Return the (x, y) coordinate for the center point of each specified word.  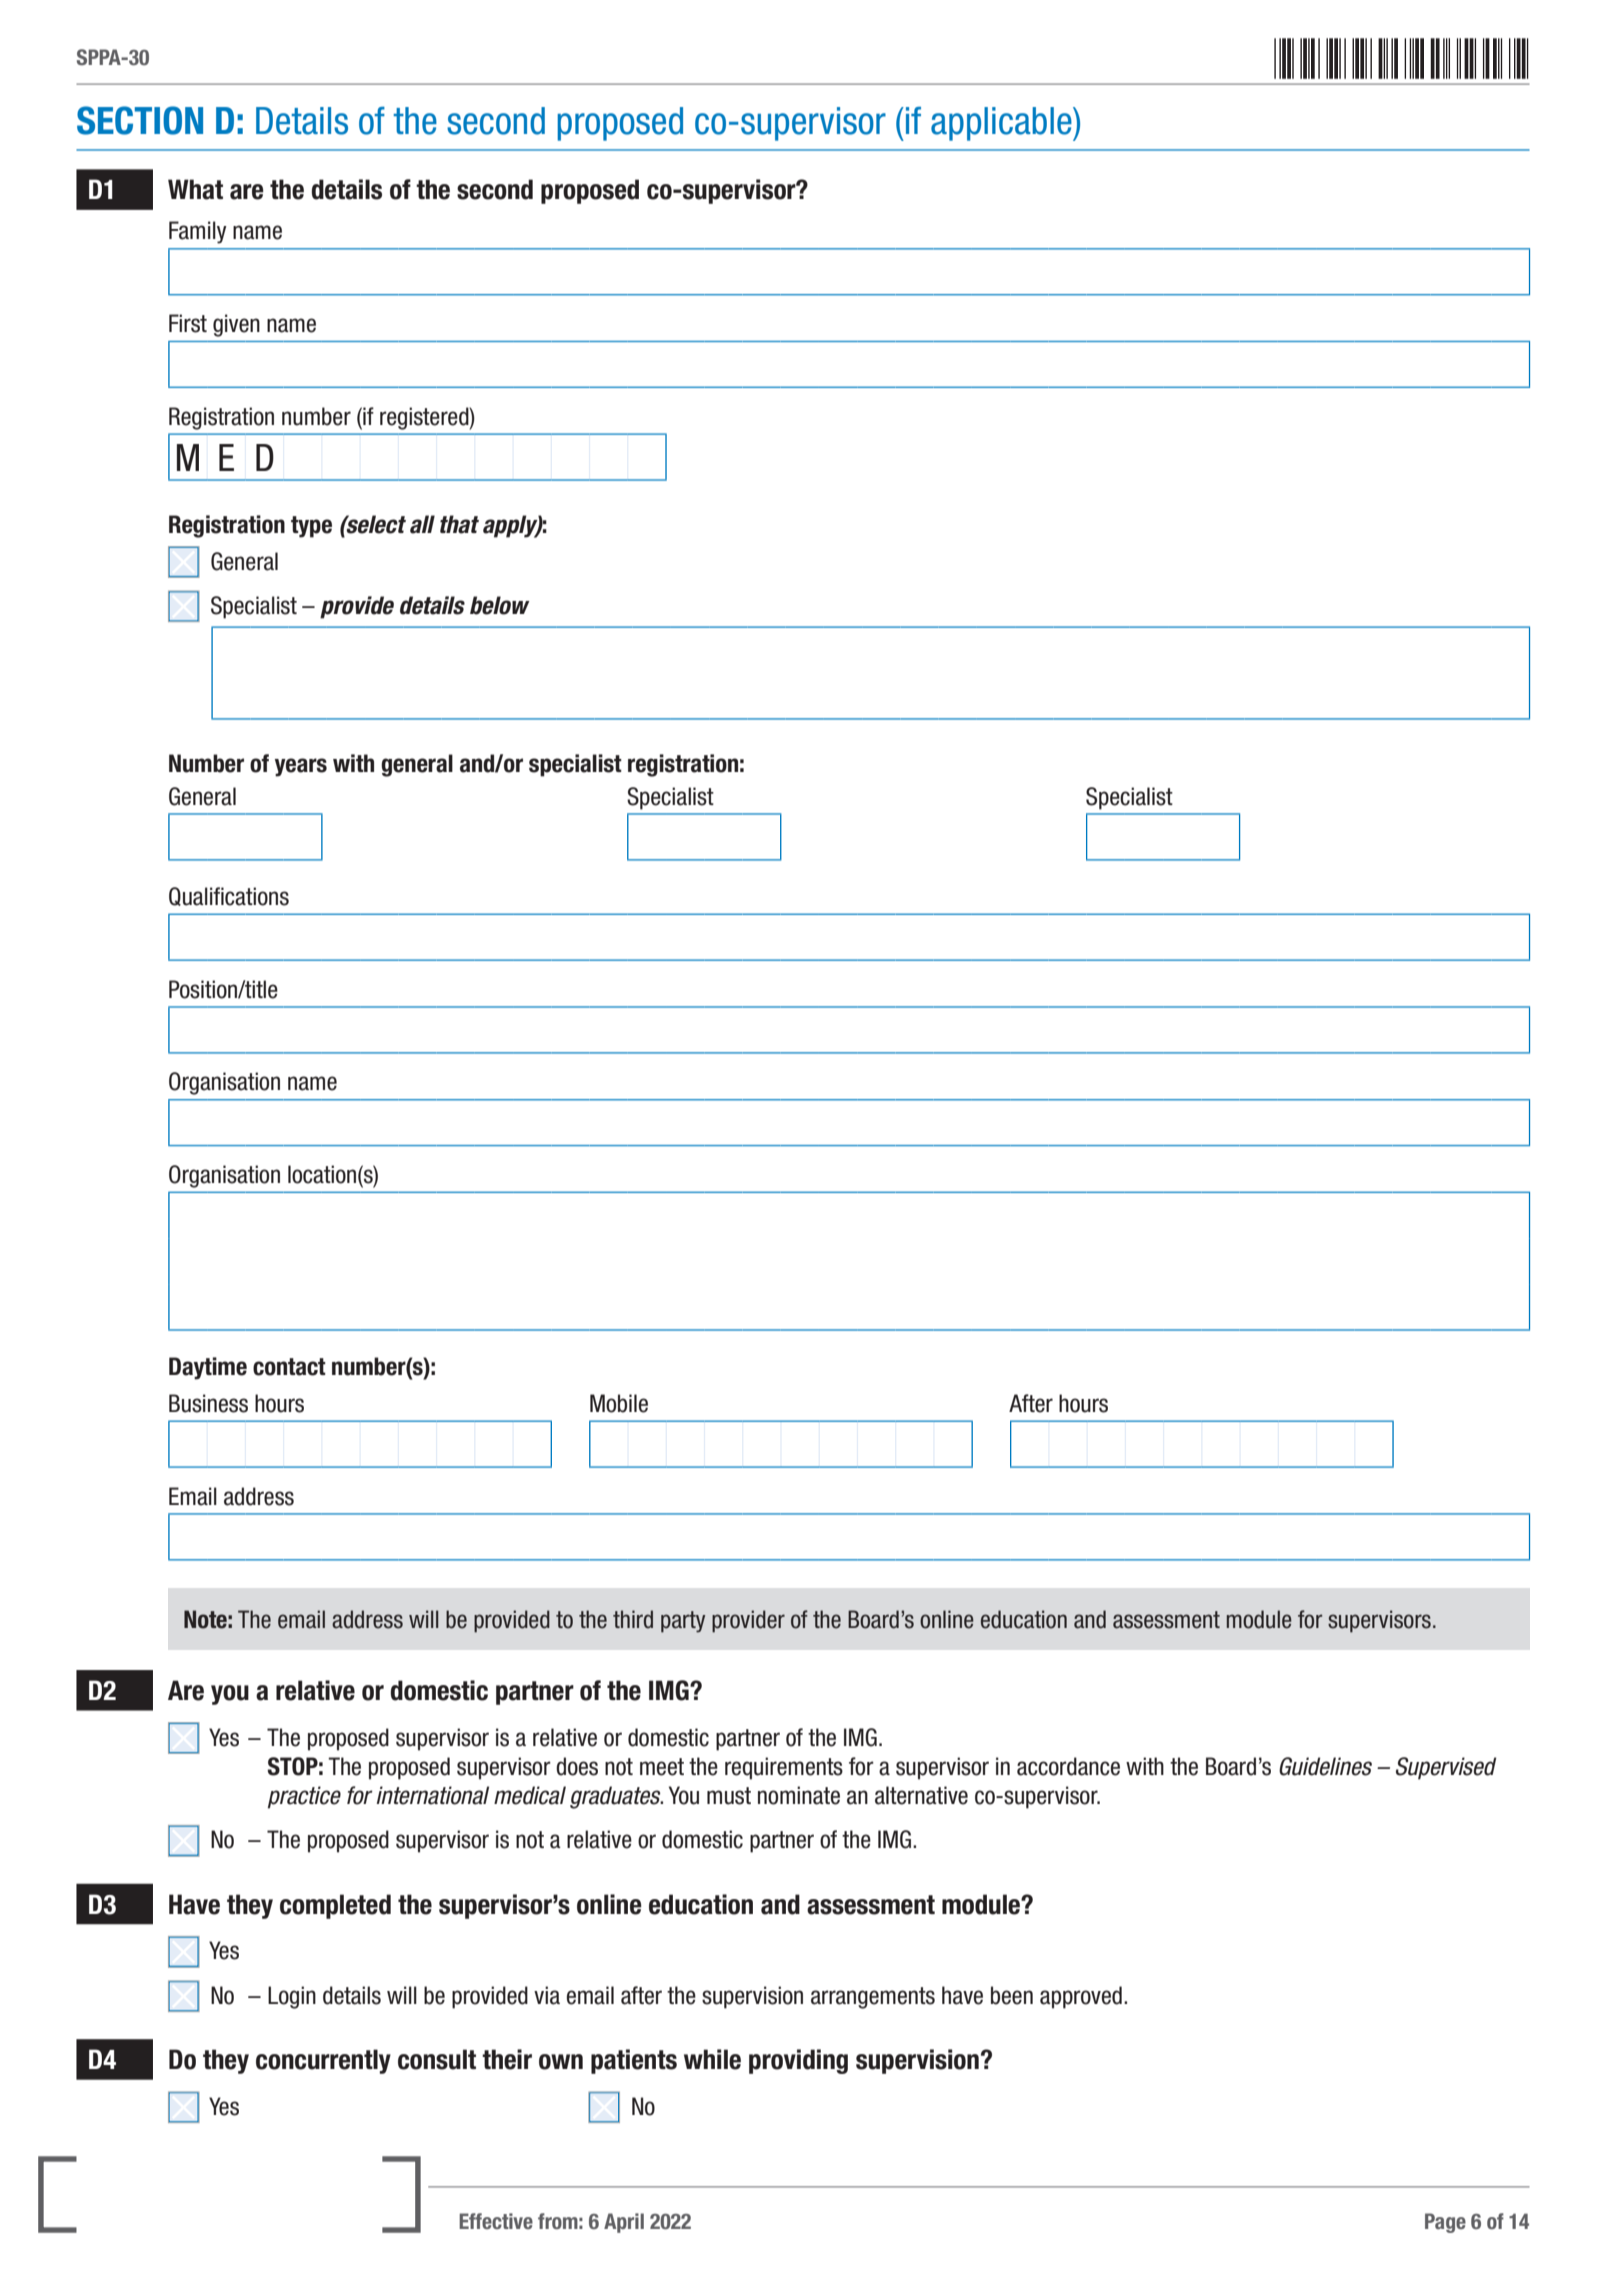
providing (798, 2061)
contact (289, 1367)
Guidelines (1325, 1766)
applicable (1002, 124)
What (195, 189)
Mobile (619, 1403)
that (459, 524)
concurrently (323, 2061)
